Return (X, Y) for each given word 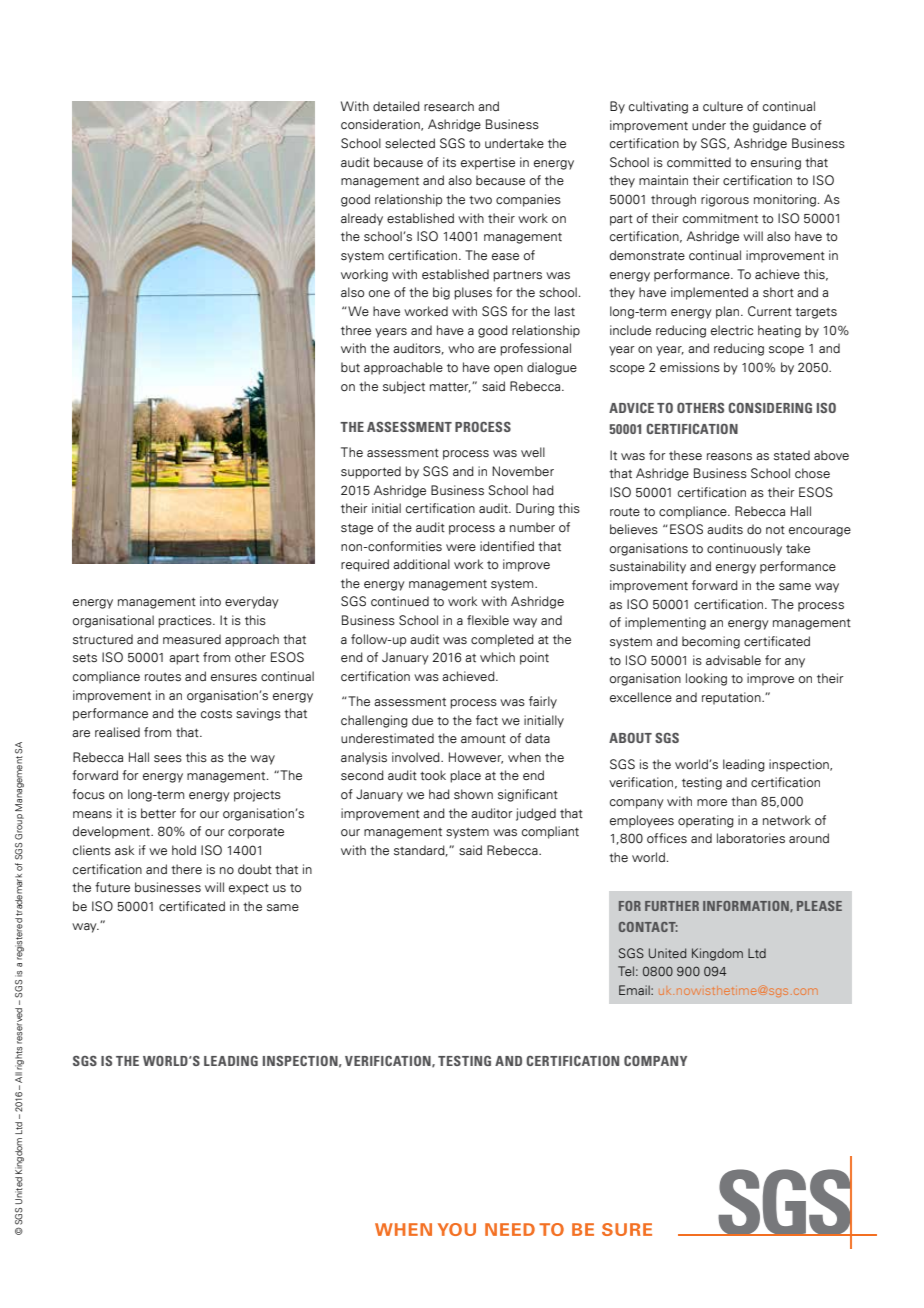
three (356, 330)
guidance (779, 126)
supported (371, 472)
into (210, 601)
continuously (744, 549)
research (449, 106)
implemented (709, 293)
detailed (396, 106)
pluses (473, 293)
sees (168, 759)
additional (421, 564)
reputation (732, 698)
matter (450, 387)
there (186, 869)
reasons (729, 456)
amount (483, 739)
